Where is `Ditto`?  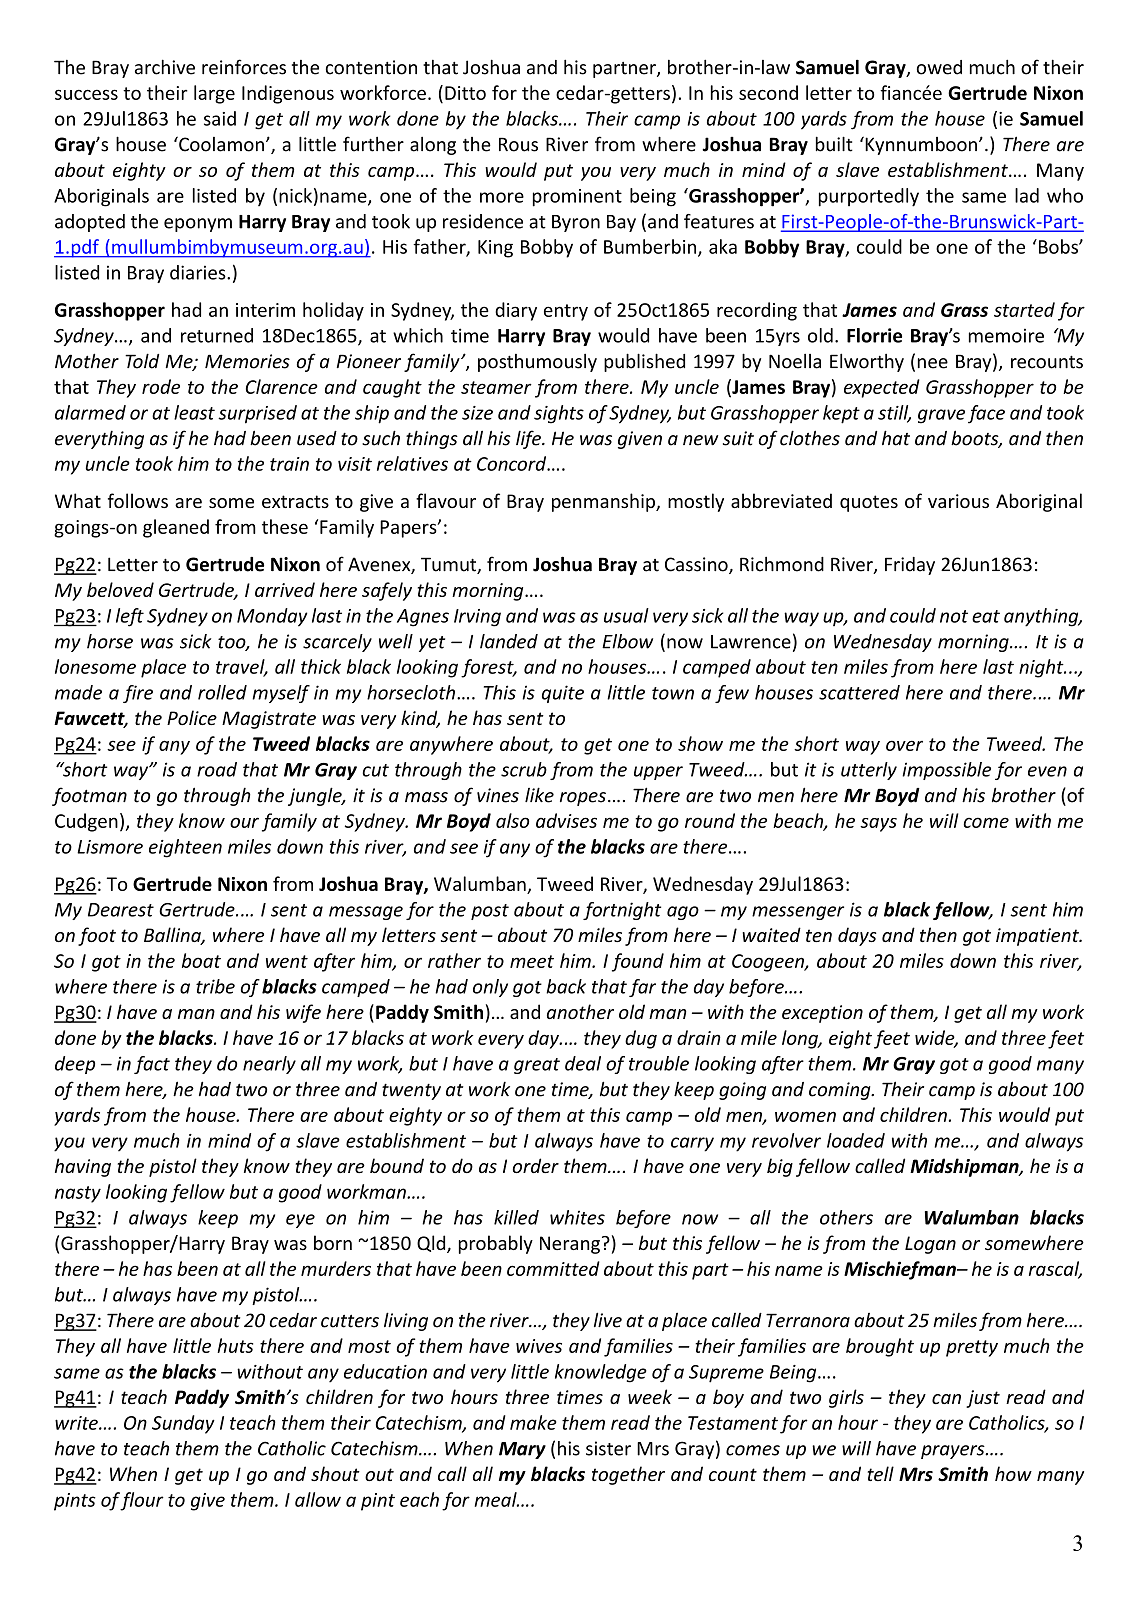
Ditto is located at coordinates (465, 93).
